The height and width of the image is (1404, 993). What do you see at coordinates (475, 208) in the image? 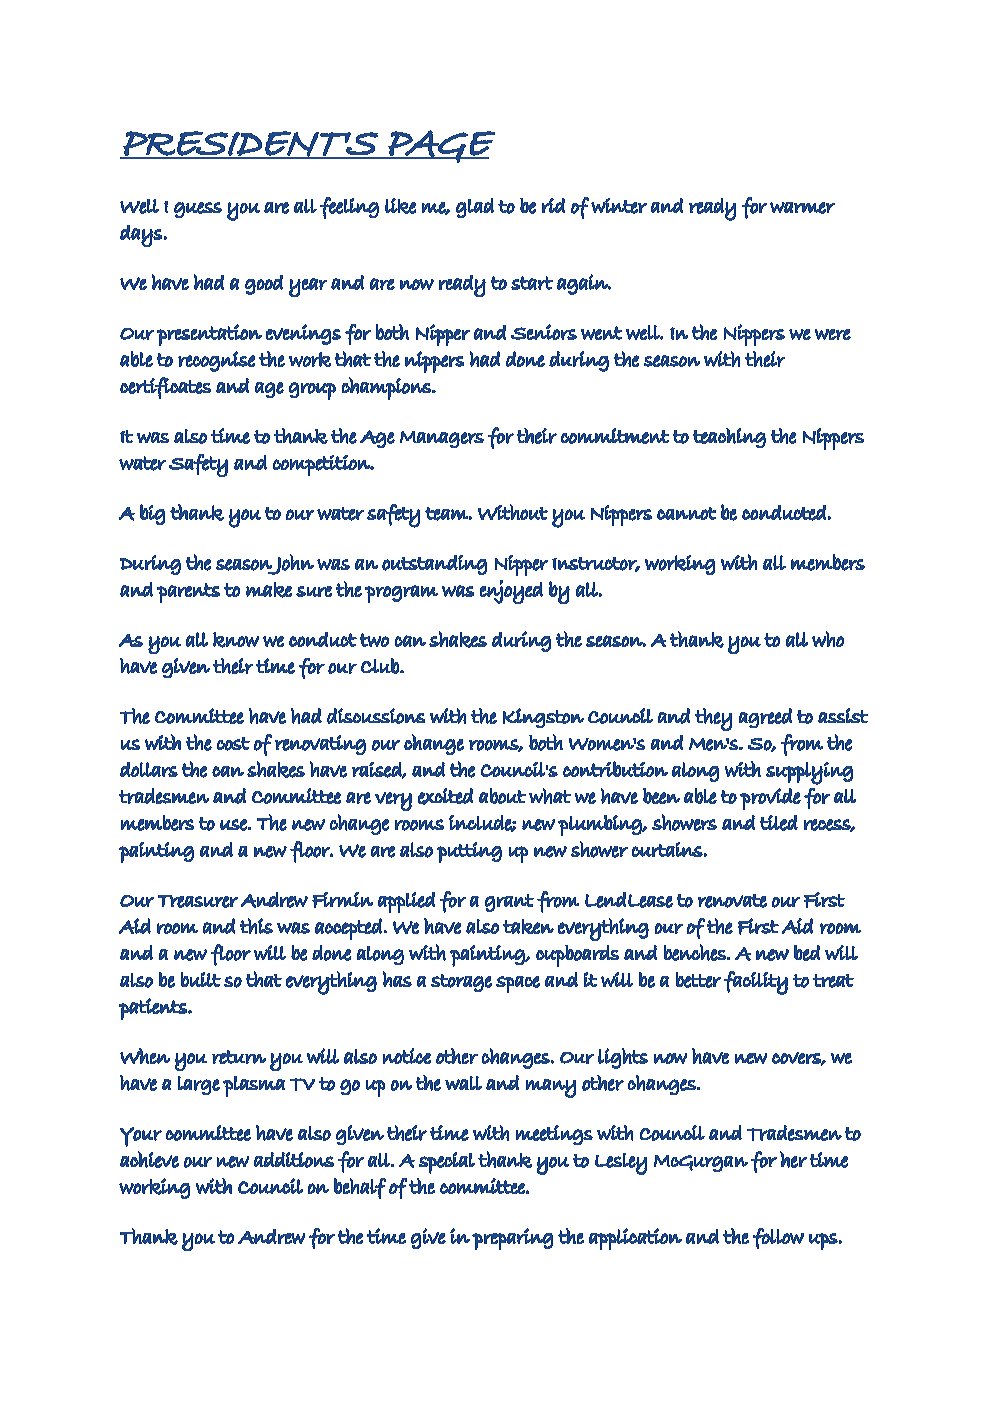
I see `glad` at bounding box center [475, 208].
